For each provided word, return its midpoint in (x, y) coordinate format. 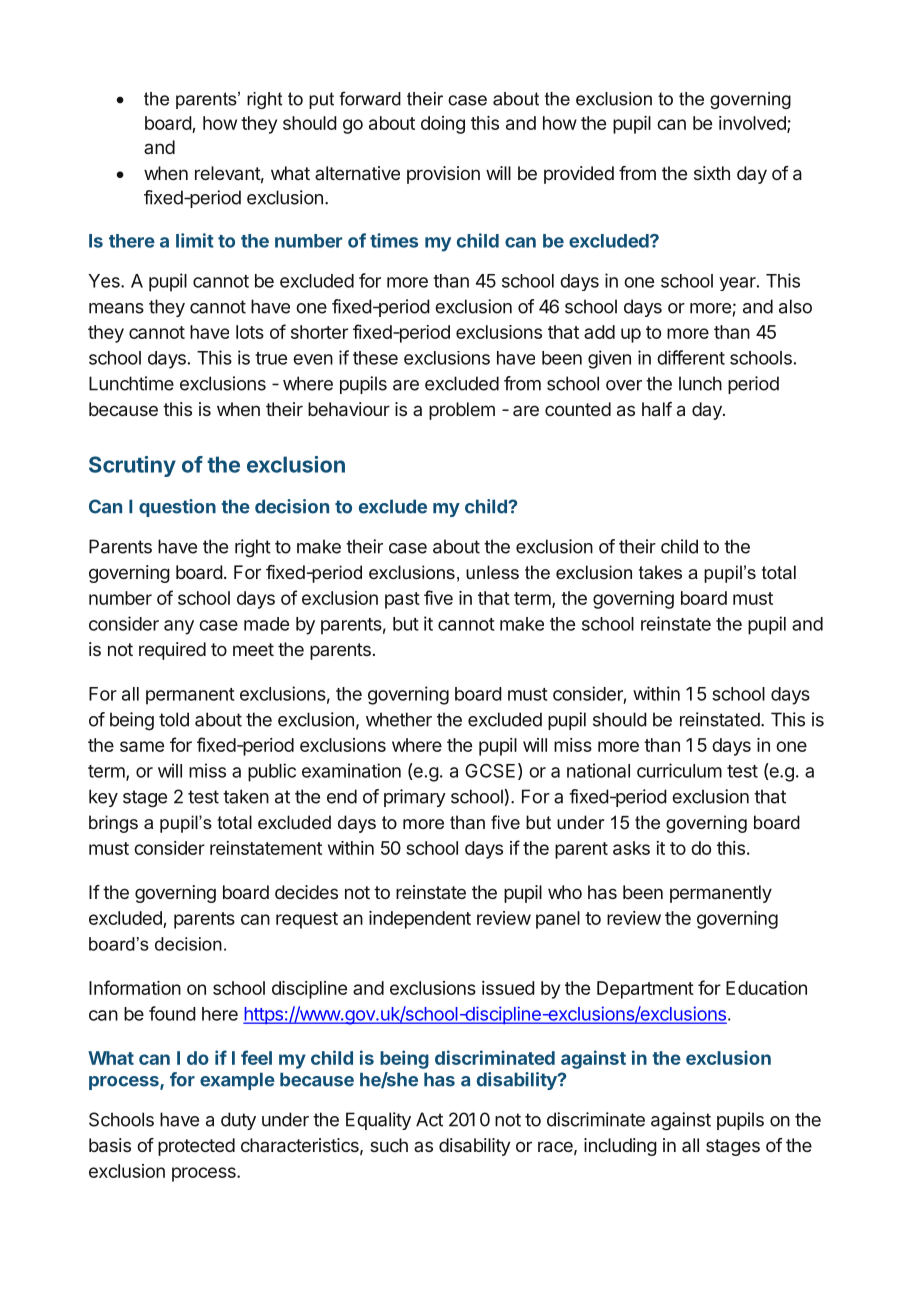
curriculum (679, 770)
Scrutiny (132, 466)
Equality (378, 1121)
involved (753, 124)
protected (196, 1147)
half (657, 409)
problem (462, 411)
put (321, 100)
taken (246, 796)
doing (443, 125)
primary (415, 798)
